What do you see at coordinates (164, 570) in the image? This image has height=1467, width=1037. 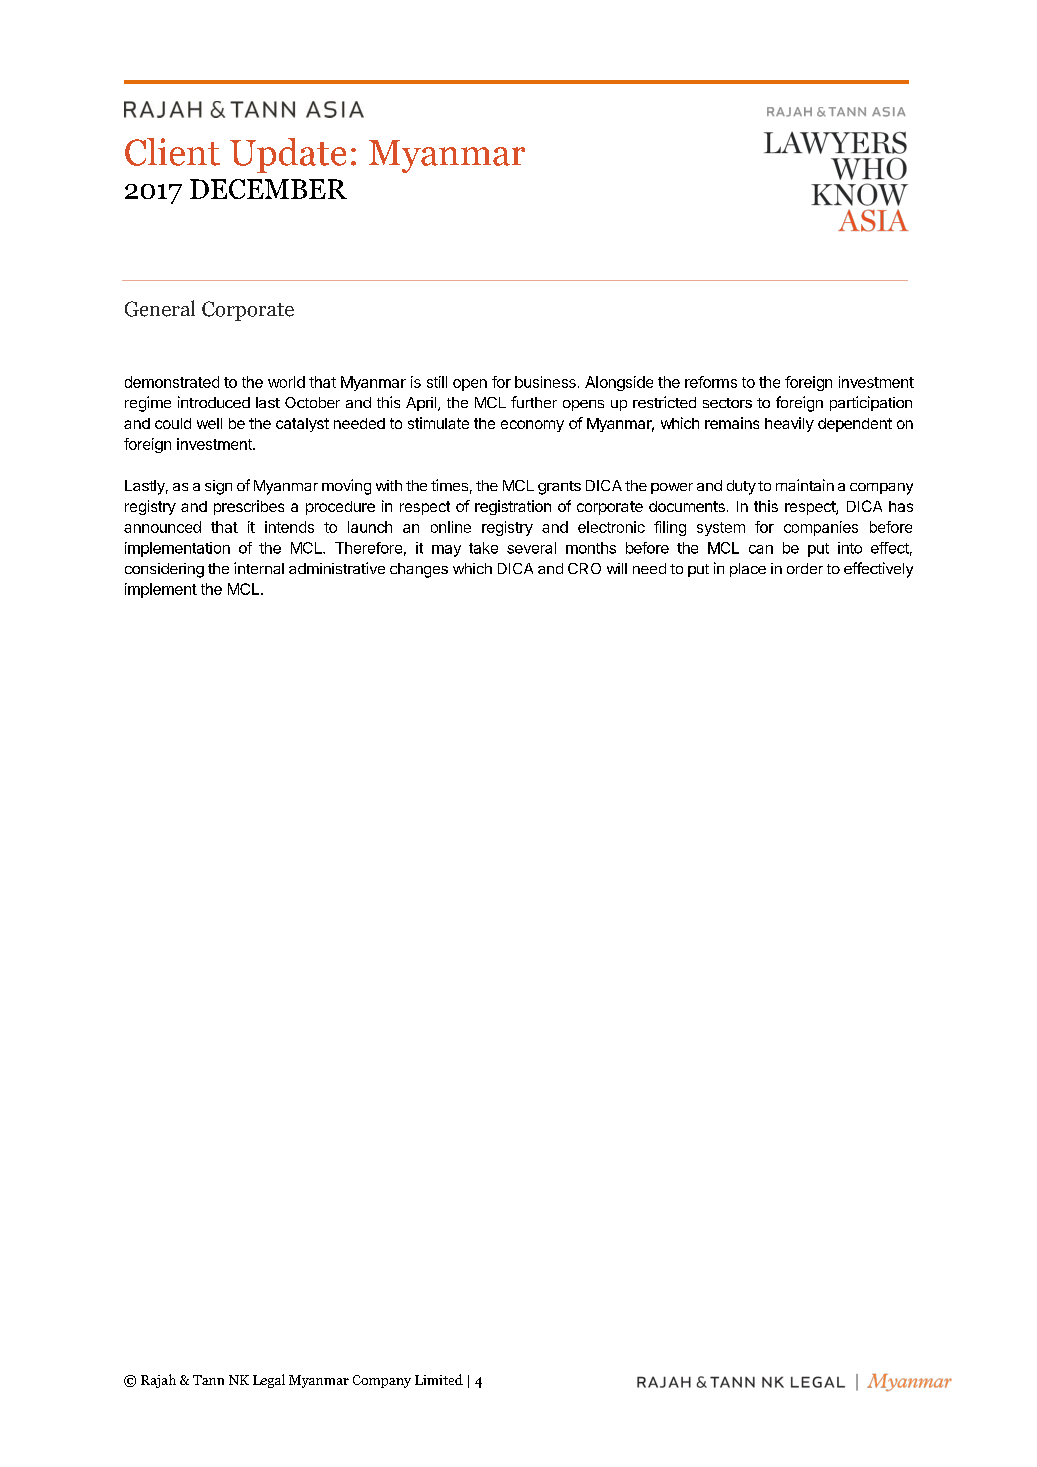 I see `considering` at bounding box center [164, 570].
